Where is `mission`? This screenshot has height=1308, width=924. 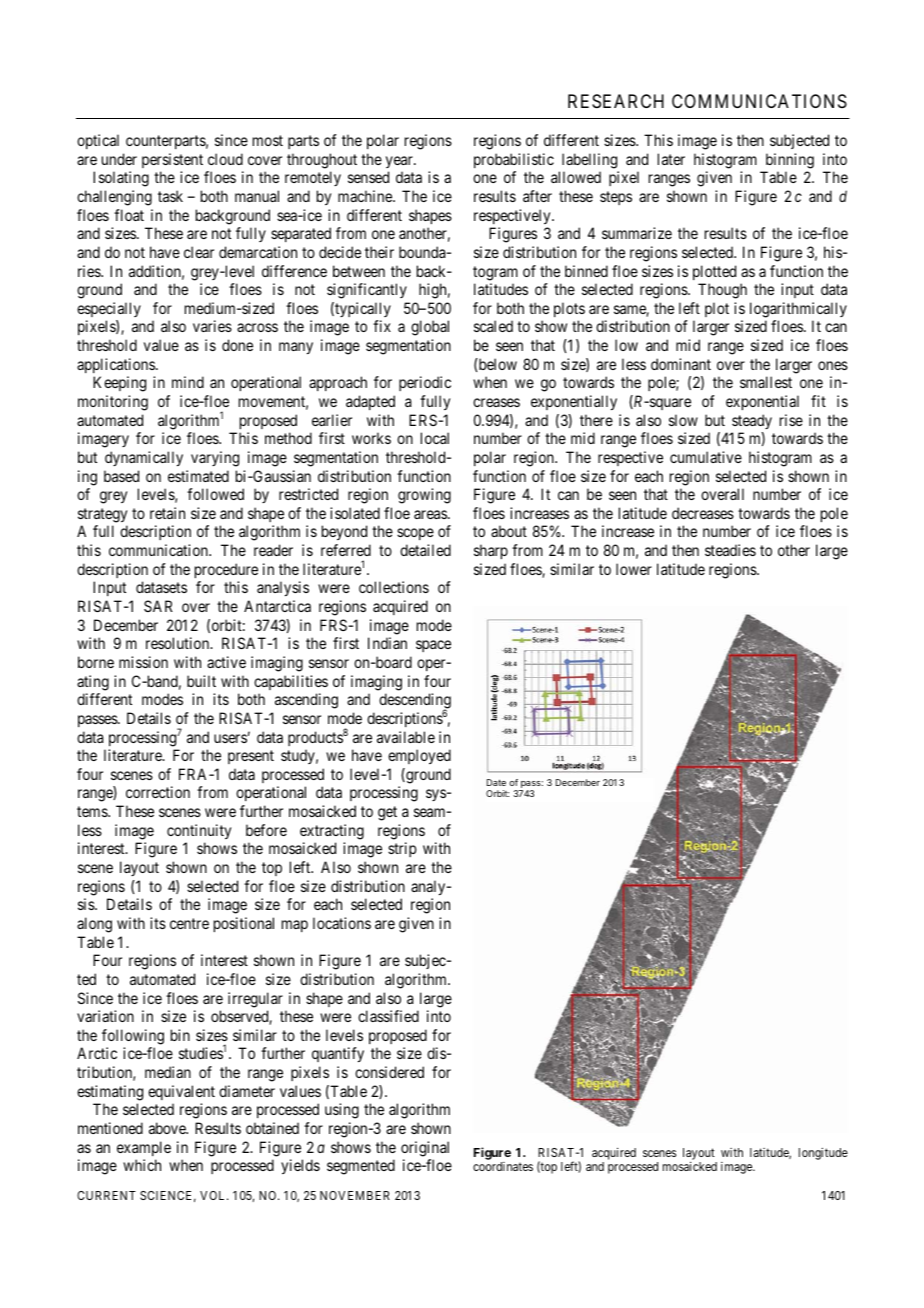
mission is located at coordinates (143, 662).
